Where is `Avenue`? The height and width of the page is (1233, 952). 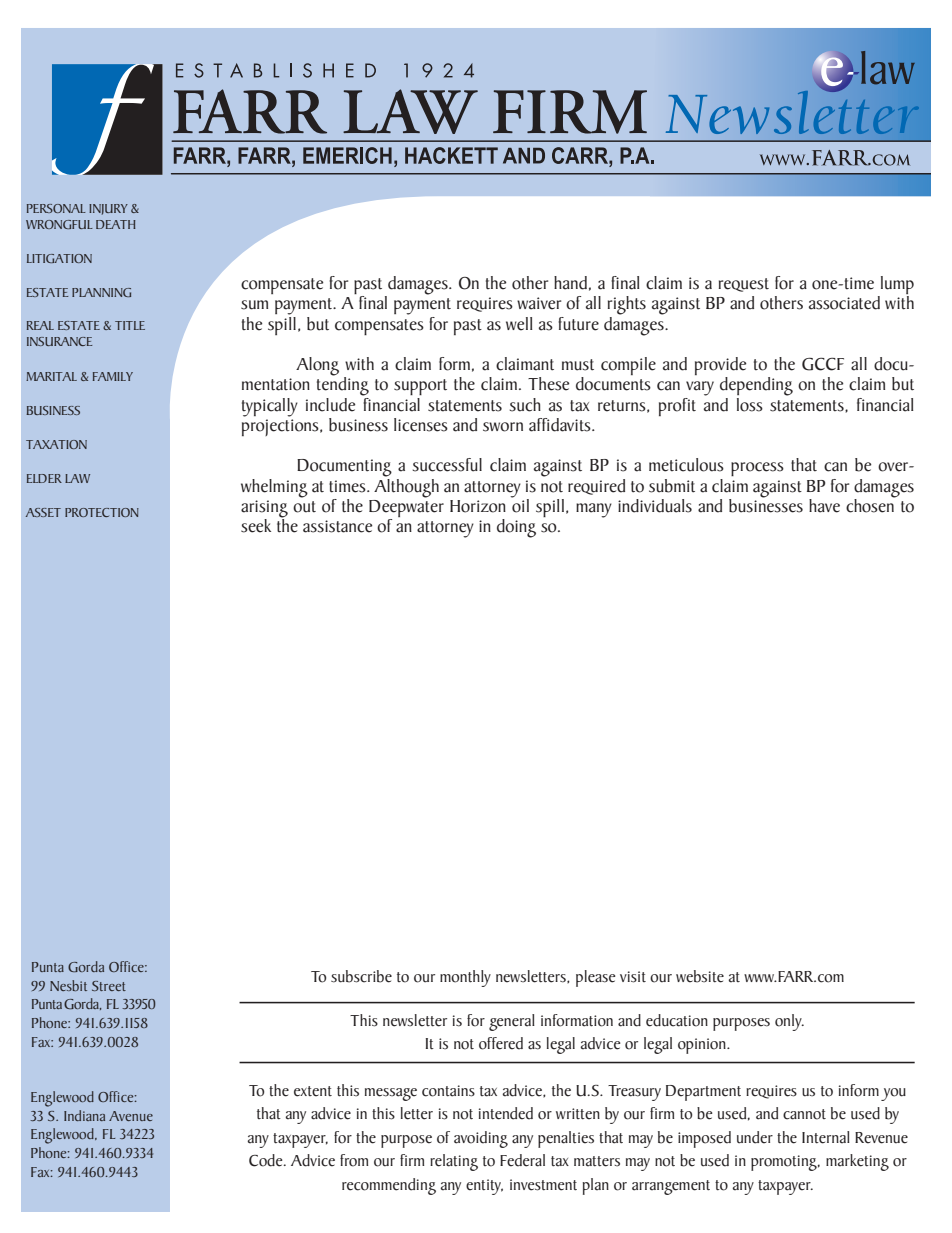
Avenue is located at coordinates (131, 1116).
